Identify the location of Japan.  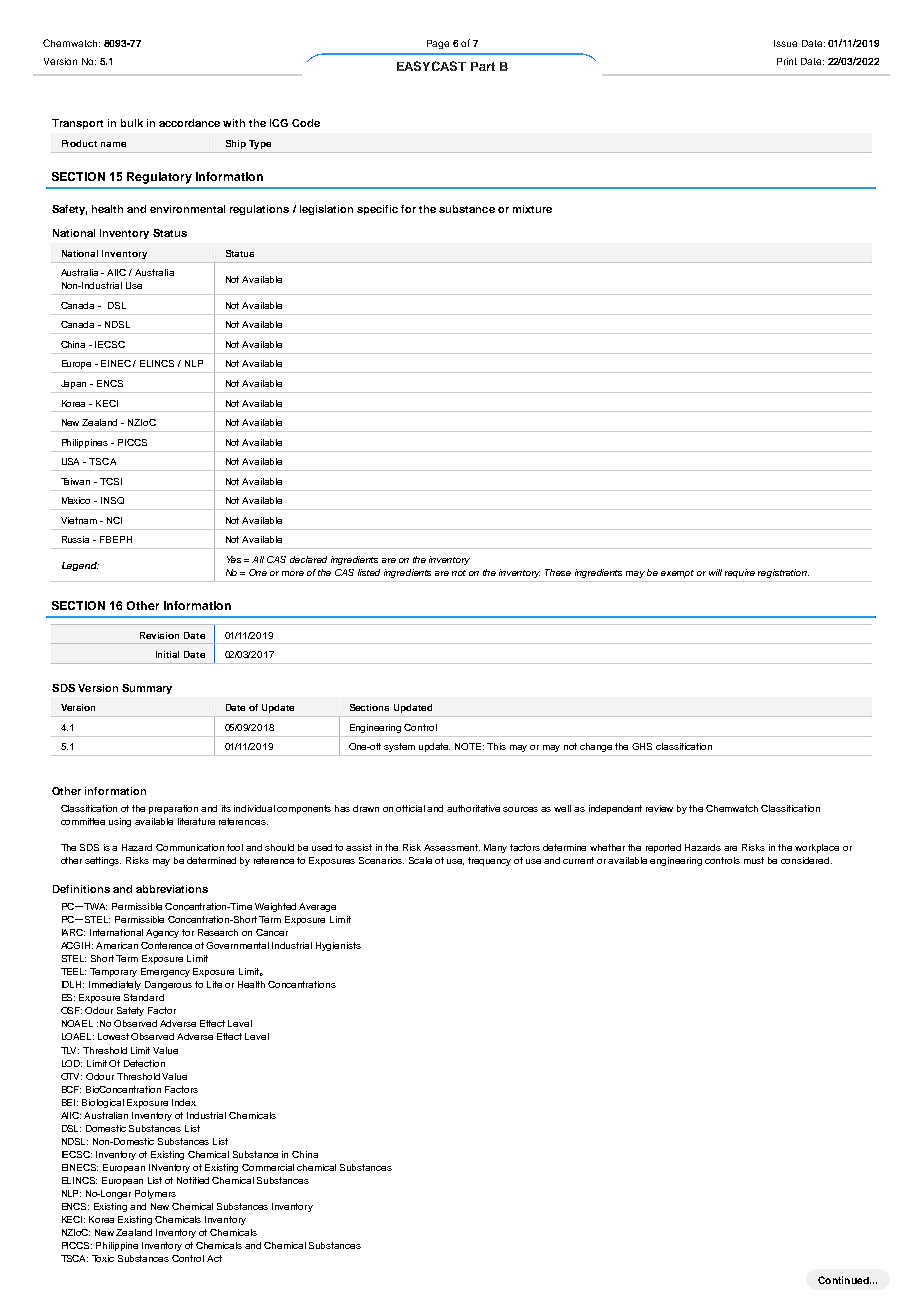
(73, 384).
